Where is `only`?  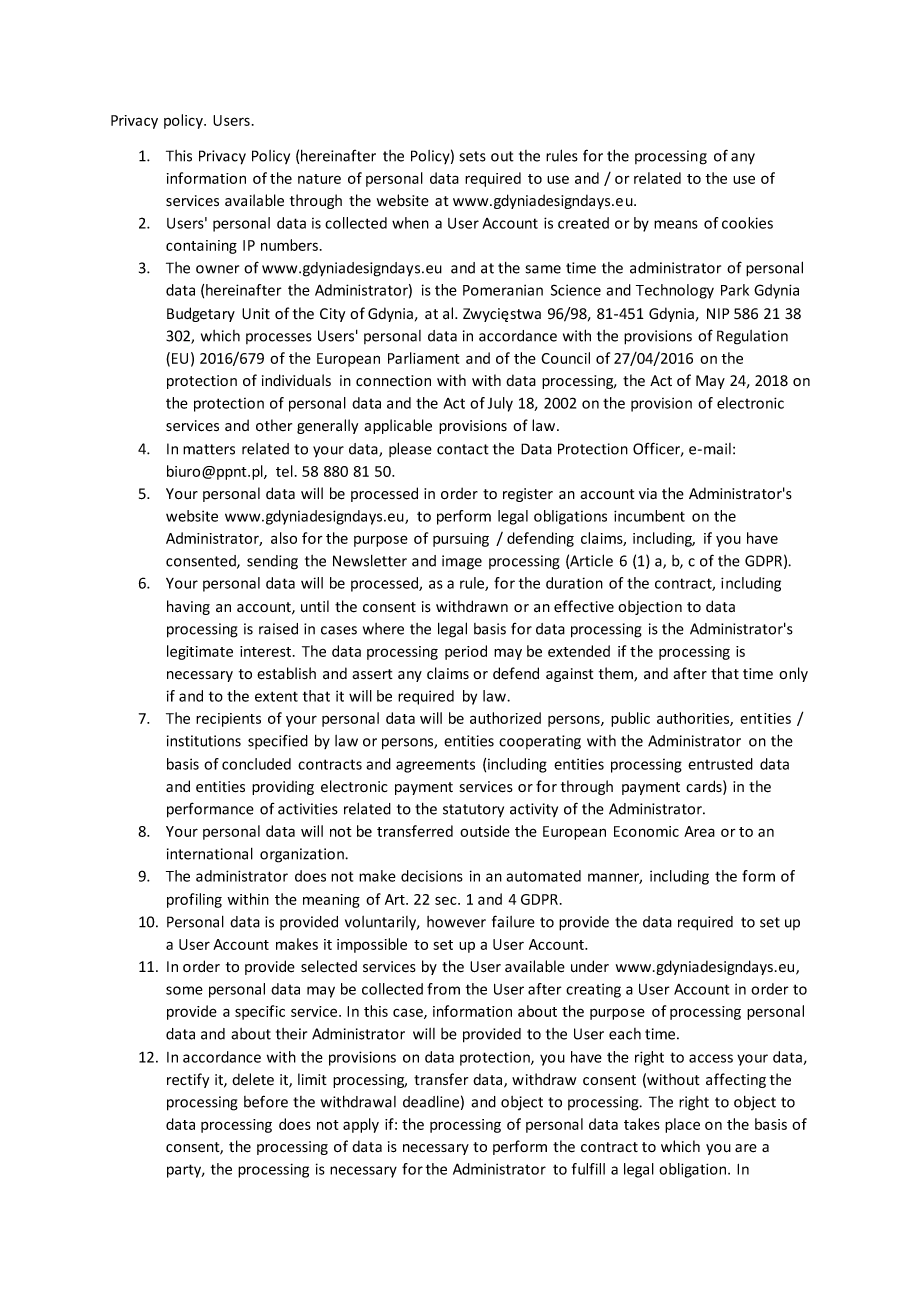 only is located at coordinates (793, 674).
